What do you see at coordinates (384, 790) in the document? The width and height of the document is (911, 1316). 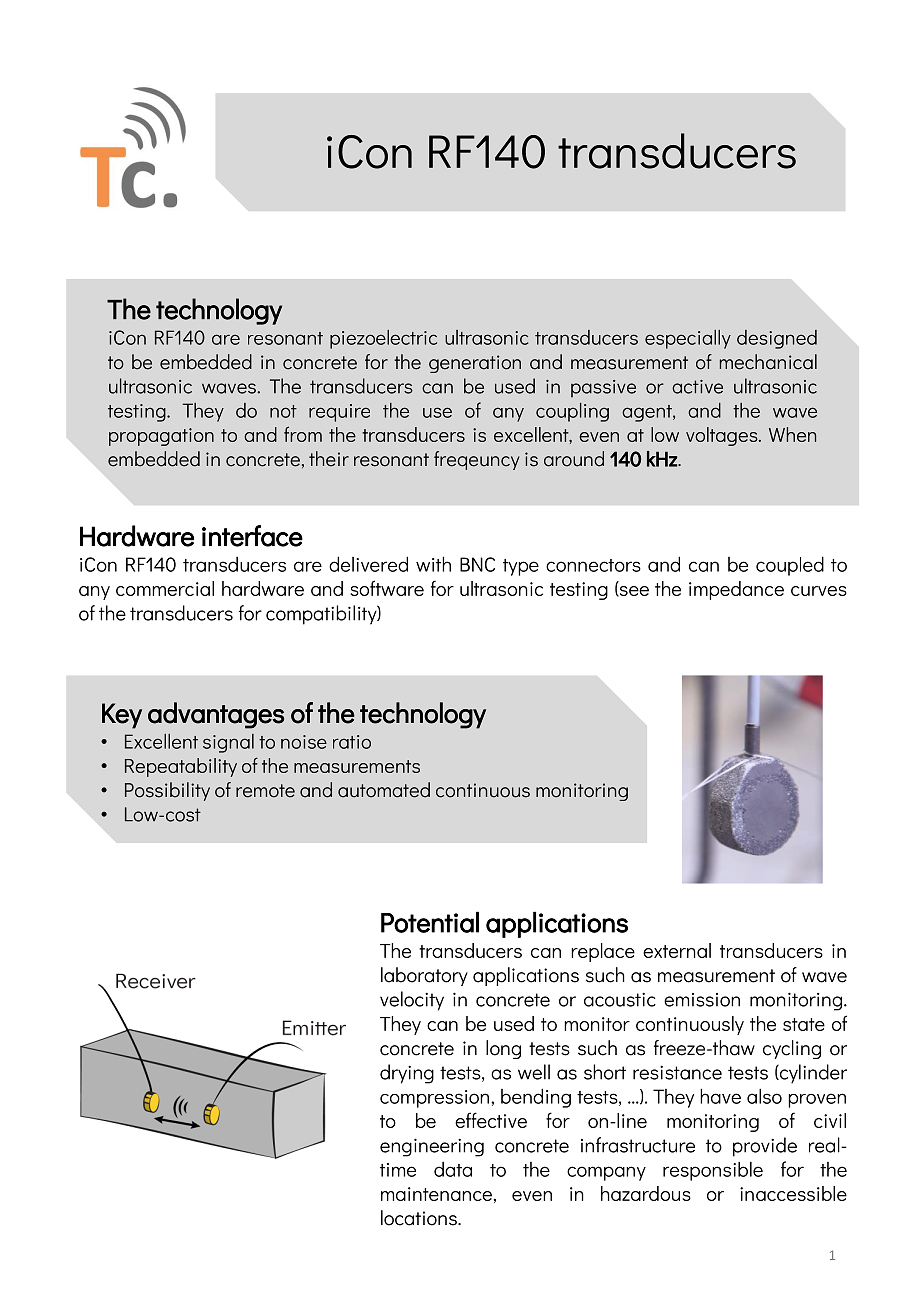 I see `automated` at bounding box center [384, 790].
